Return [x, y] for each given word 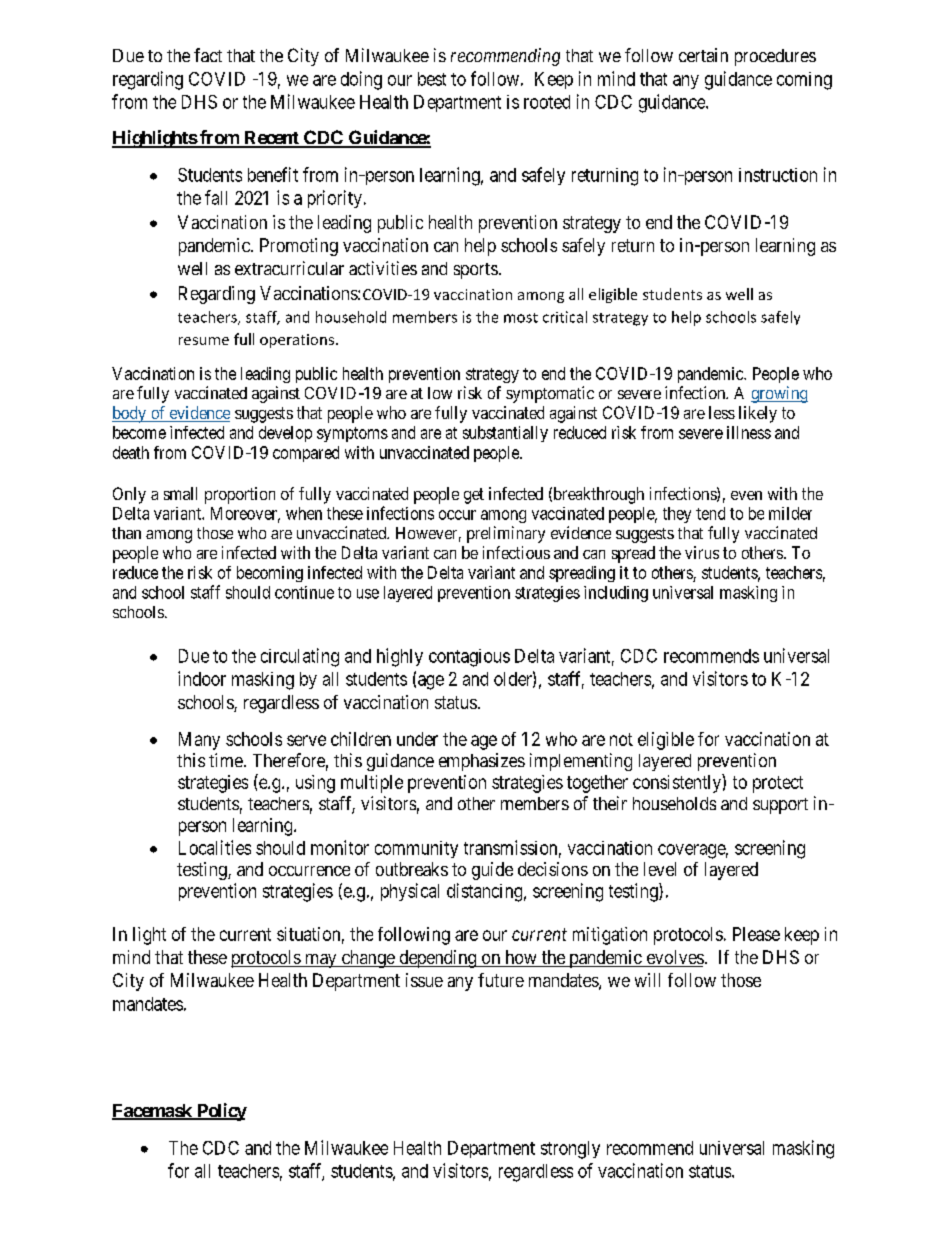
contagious [469, 658]
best [432, 79]
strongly [570, 1150]
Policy [220, 1112]
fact [208, 55]
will [647, 980]
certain [703, 55]
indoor [202, 678]
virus [702, 552]
